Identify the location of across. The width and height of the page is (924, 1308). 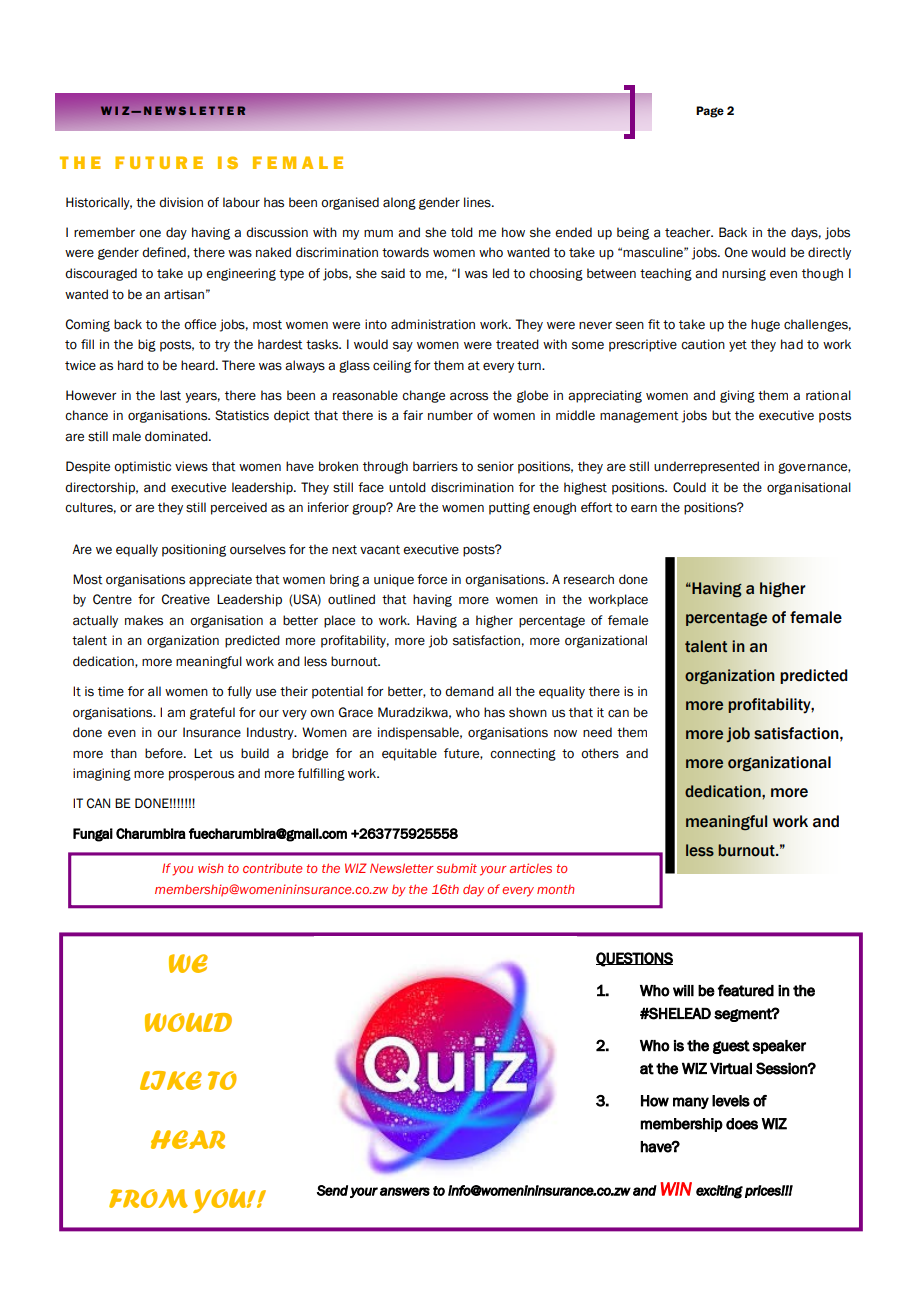
(469, 396).
